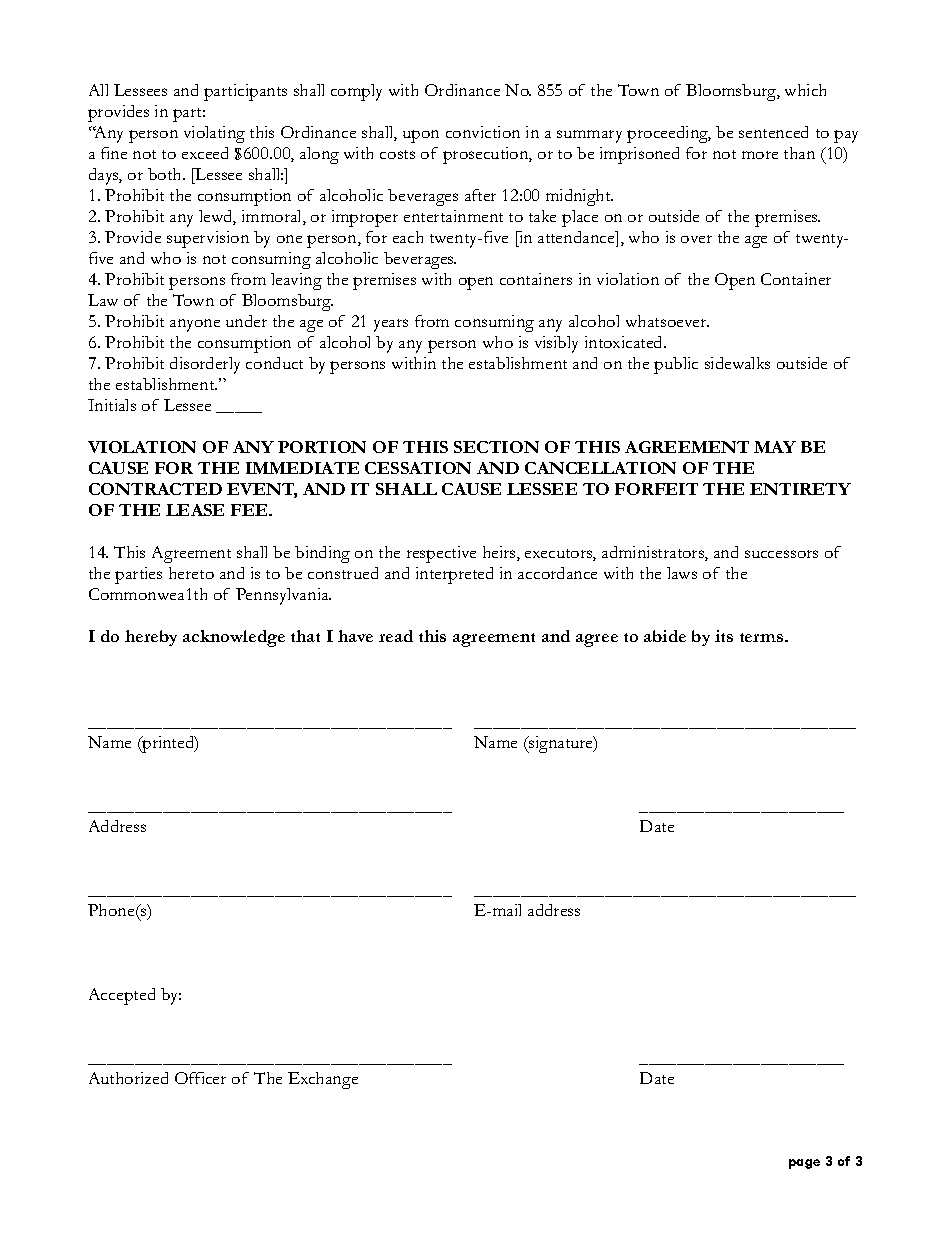 The height and width of the screenshot is (1233, 952). What do you see at coordinates (214, 134) in the screenshot?
I see `violating` at bounding box center [214, 134].
